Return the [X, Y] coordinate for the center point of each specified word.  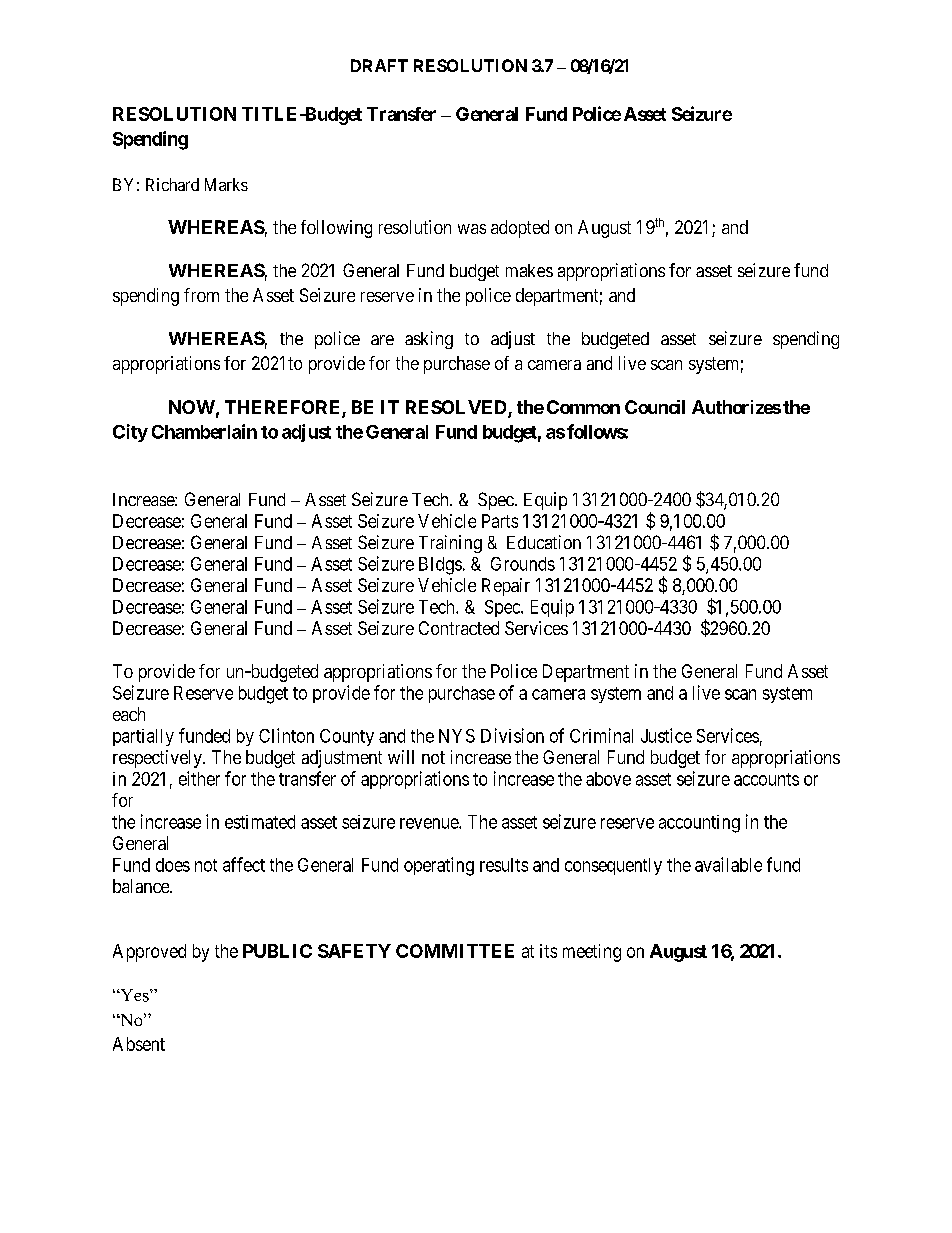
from [201, 295]
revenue [430, 823]
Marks [226, 184]
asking [429, 340]
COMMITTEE [455, 951]
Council [655, 407]
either [199, 778]
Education [544, 542]
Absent [139, 1044]
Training [450, 544]
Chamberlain [204, 431]
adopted [520, 229]
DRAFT [379, 65]
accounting [699, 824]
